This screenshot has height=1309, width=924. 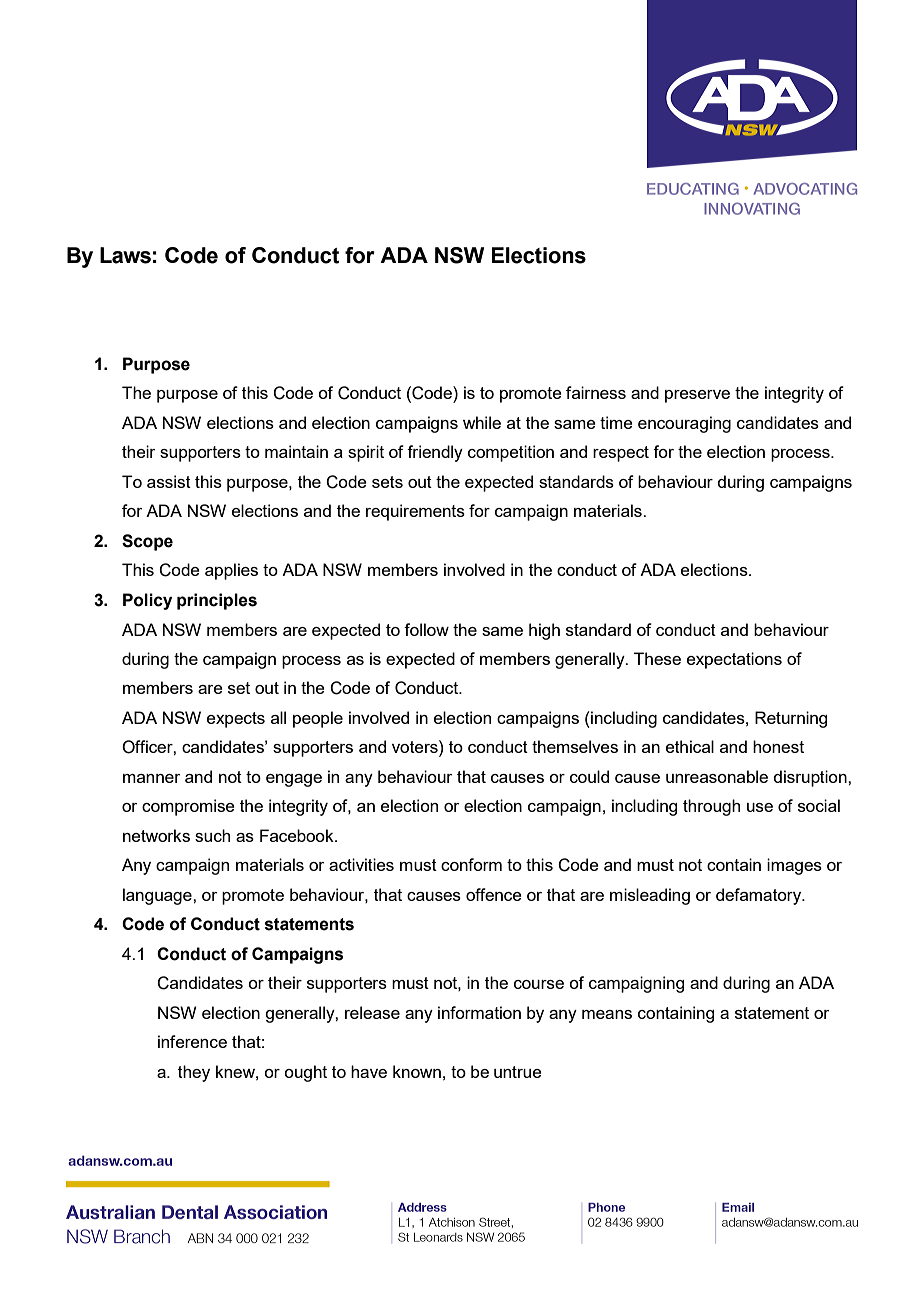 What do you see at coordinates (596, 392) in the screenshot?
I see `fairness` at bounding box center [596, 392].
